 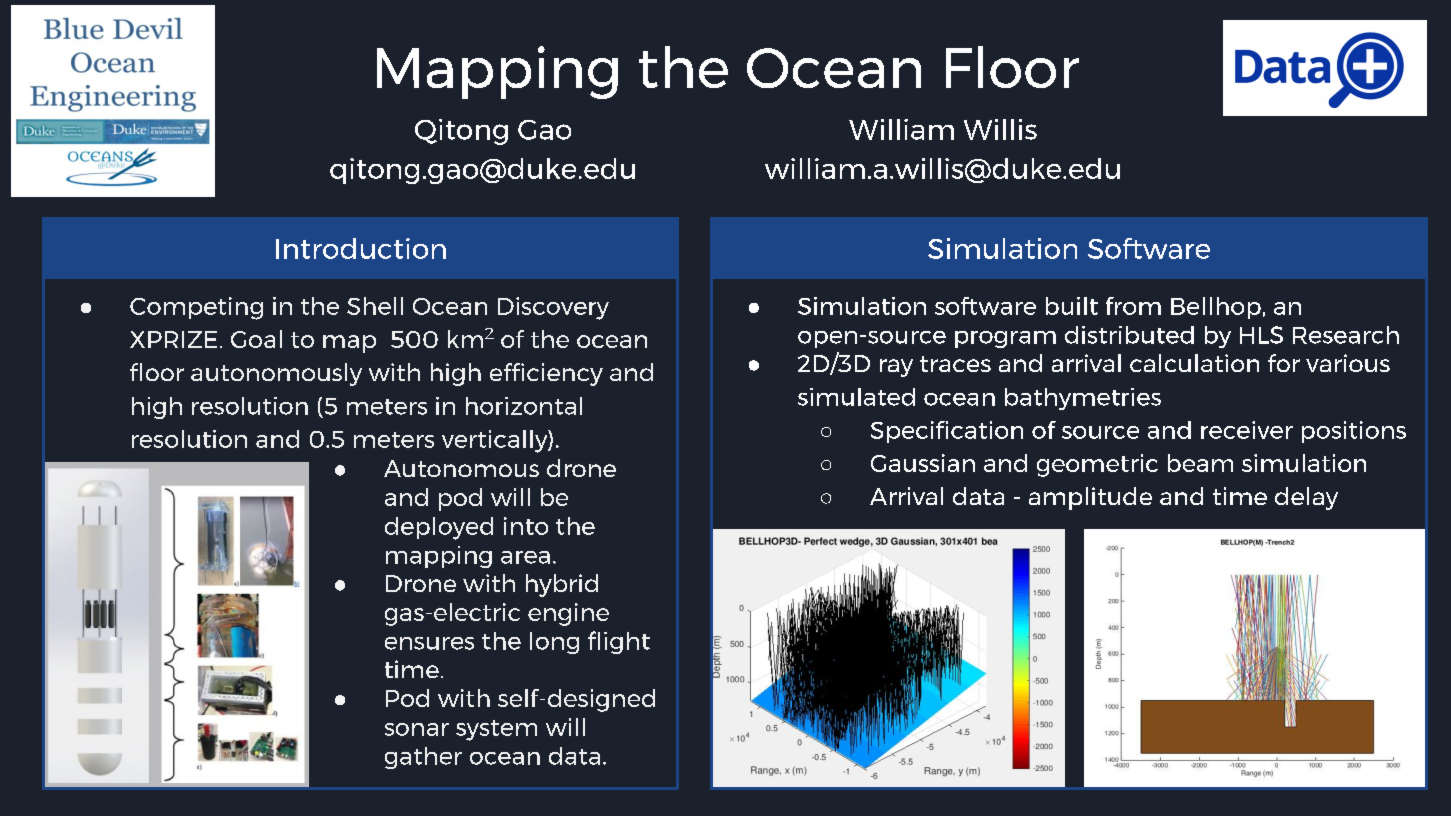 I want to click on sonar, so click(x=417, y=729).
